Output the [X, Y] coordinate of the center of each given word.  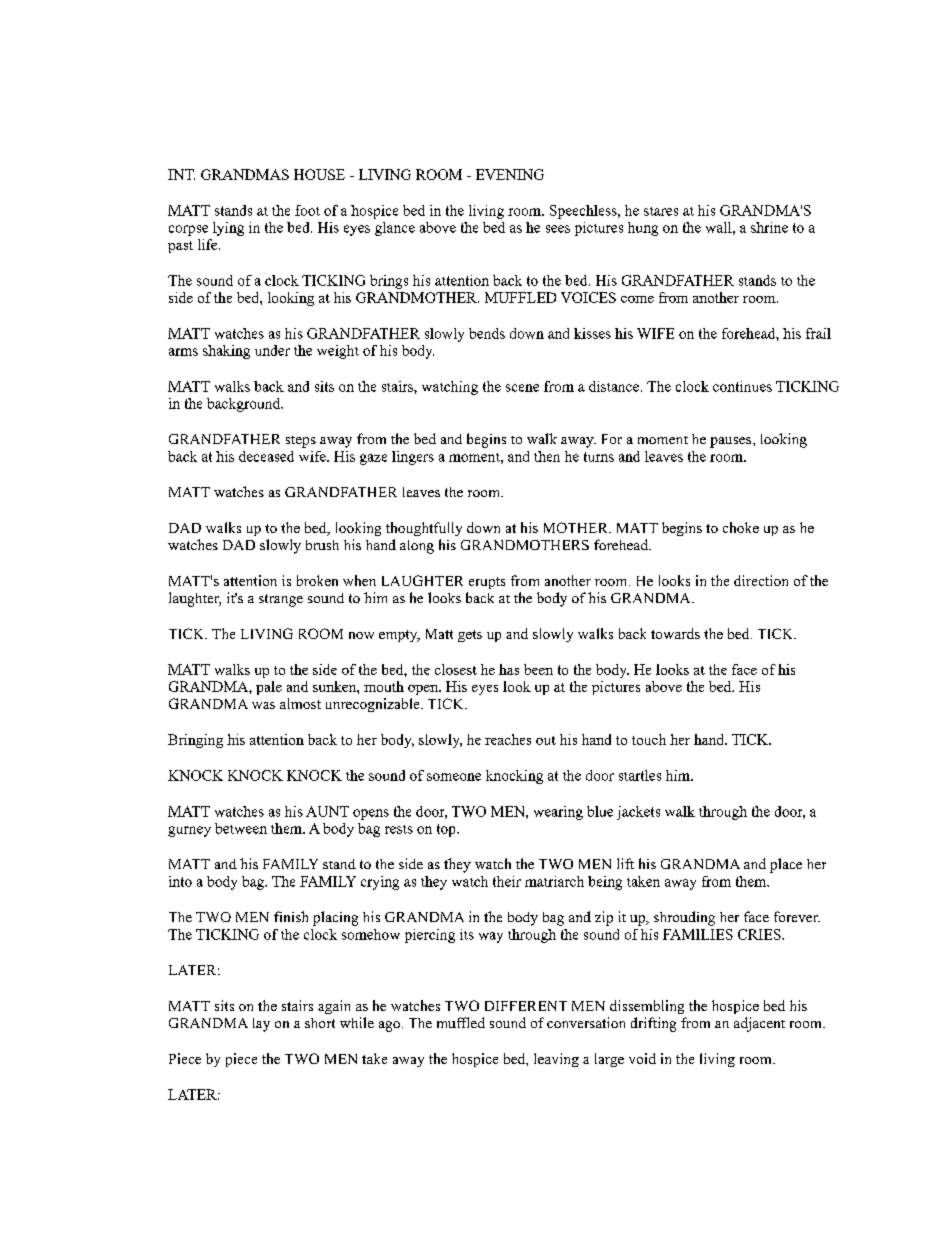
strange [281, 600]
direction [761, 580]
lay [261, 1025]
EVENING [510, 174]
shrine [769, 227]
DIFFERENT [526, 1006]
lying [228, 229]
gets [470, 636]
